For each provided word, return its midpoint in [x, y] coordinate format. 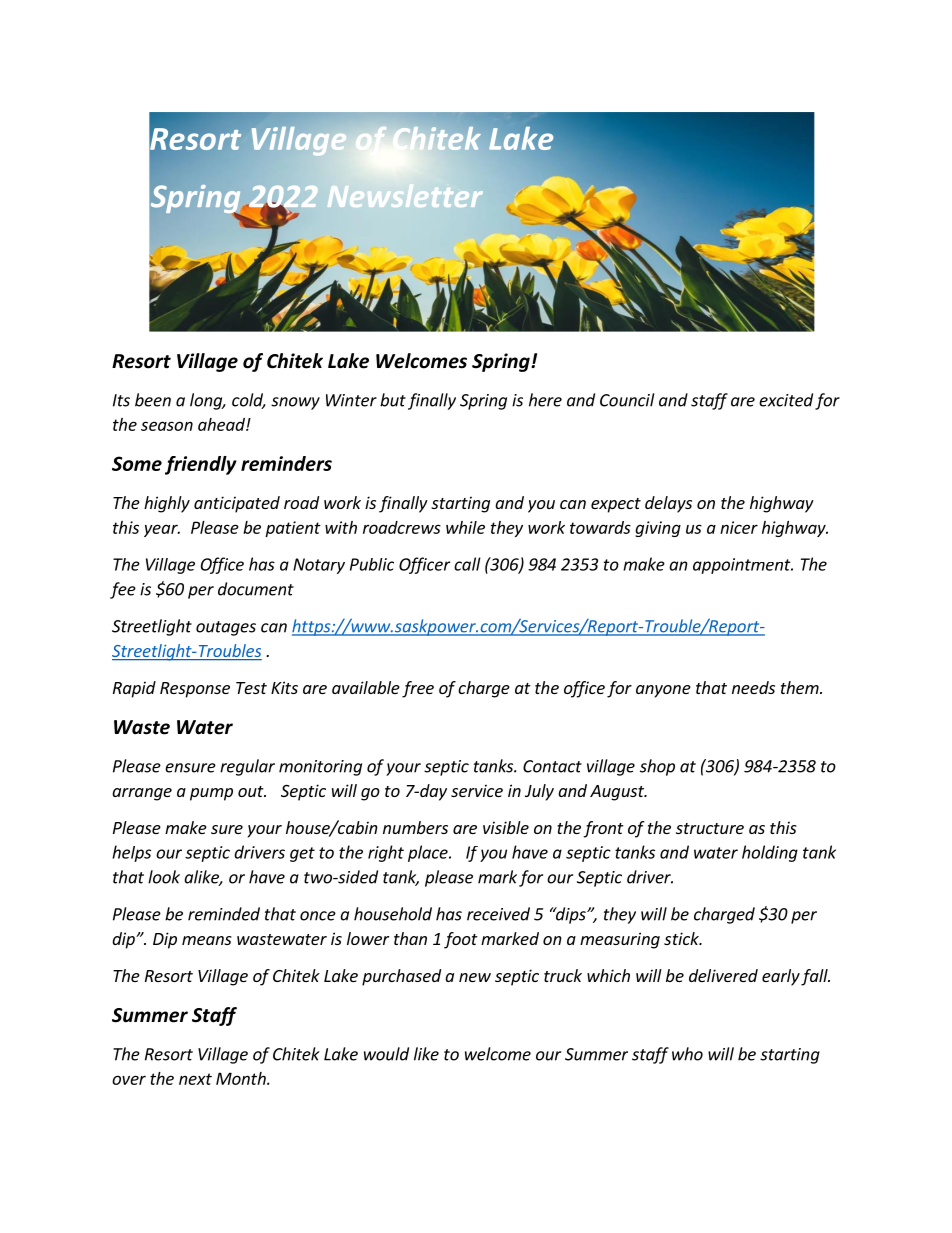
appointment [743, 566]
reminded [224, 914]
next [195, 1079]
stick [682, 938]
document [256, 589]
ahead [222, 424]
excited [786, 400]
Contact [552, 766]
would [386, 1054]
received [498, 914]
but [393, 400]
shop [657, 767]
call [467, 564]
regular [247, 767]
